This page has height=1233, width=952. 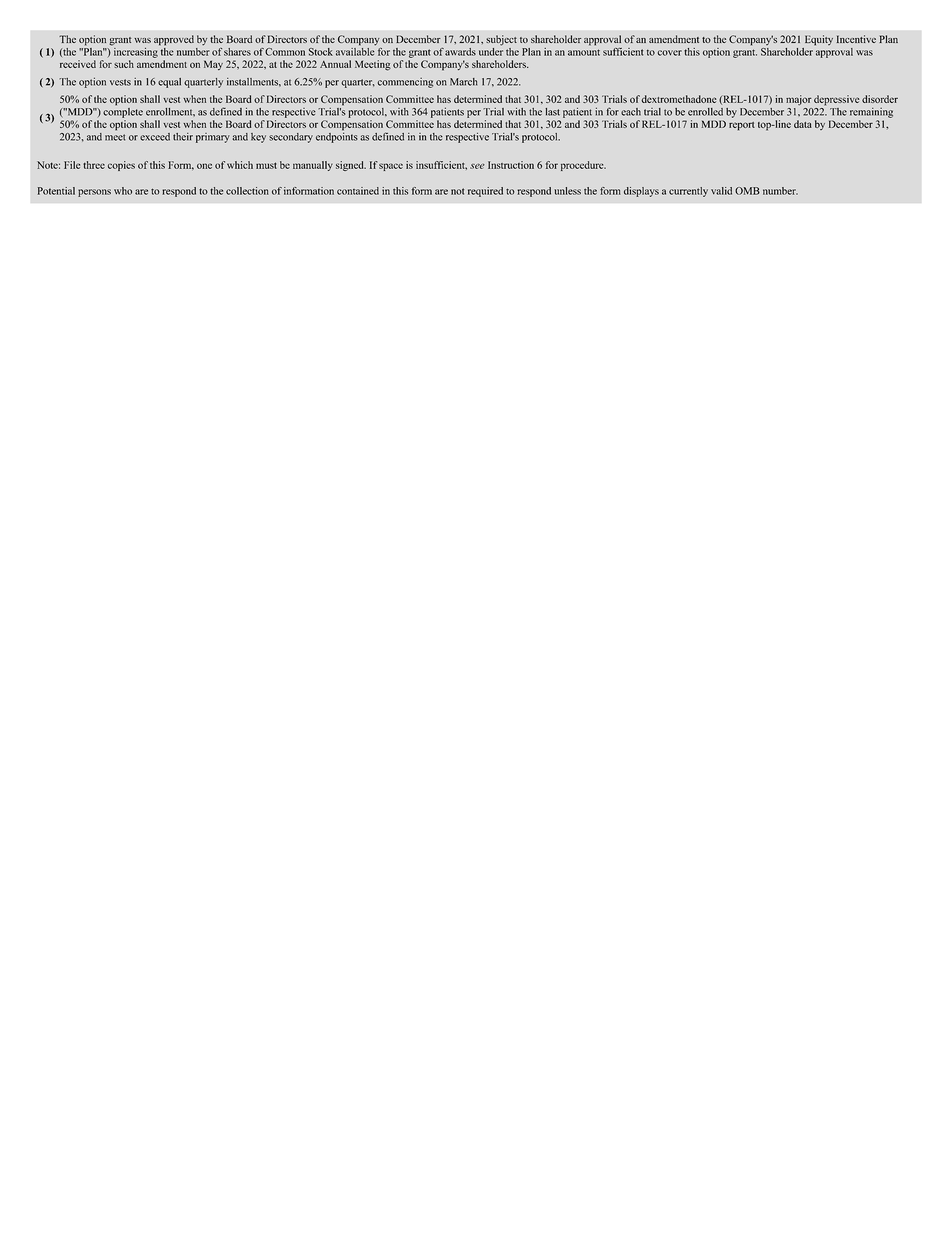 I want to click on required, so click(x=485, y=192).
